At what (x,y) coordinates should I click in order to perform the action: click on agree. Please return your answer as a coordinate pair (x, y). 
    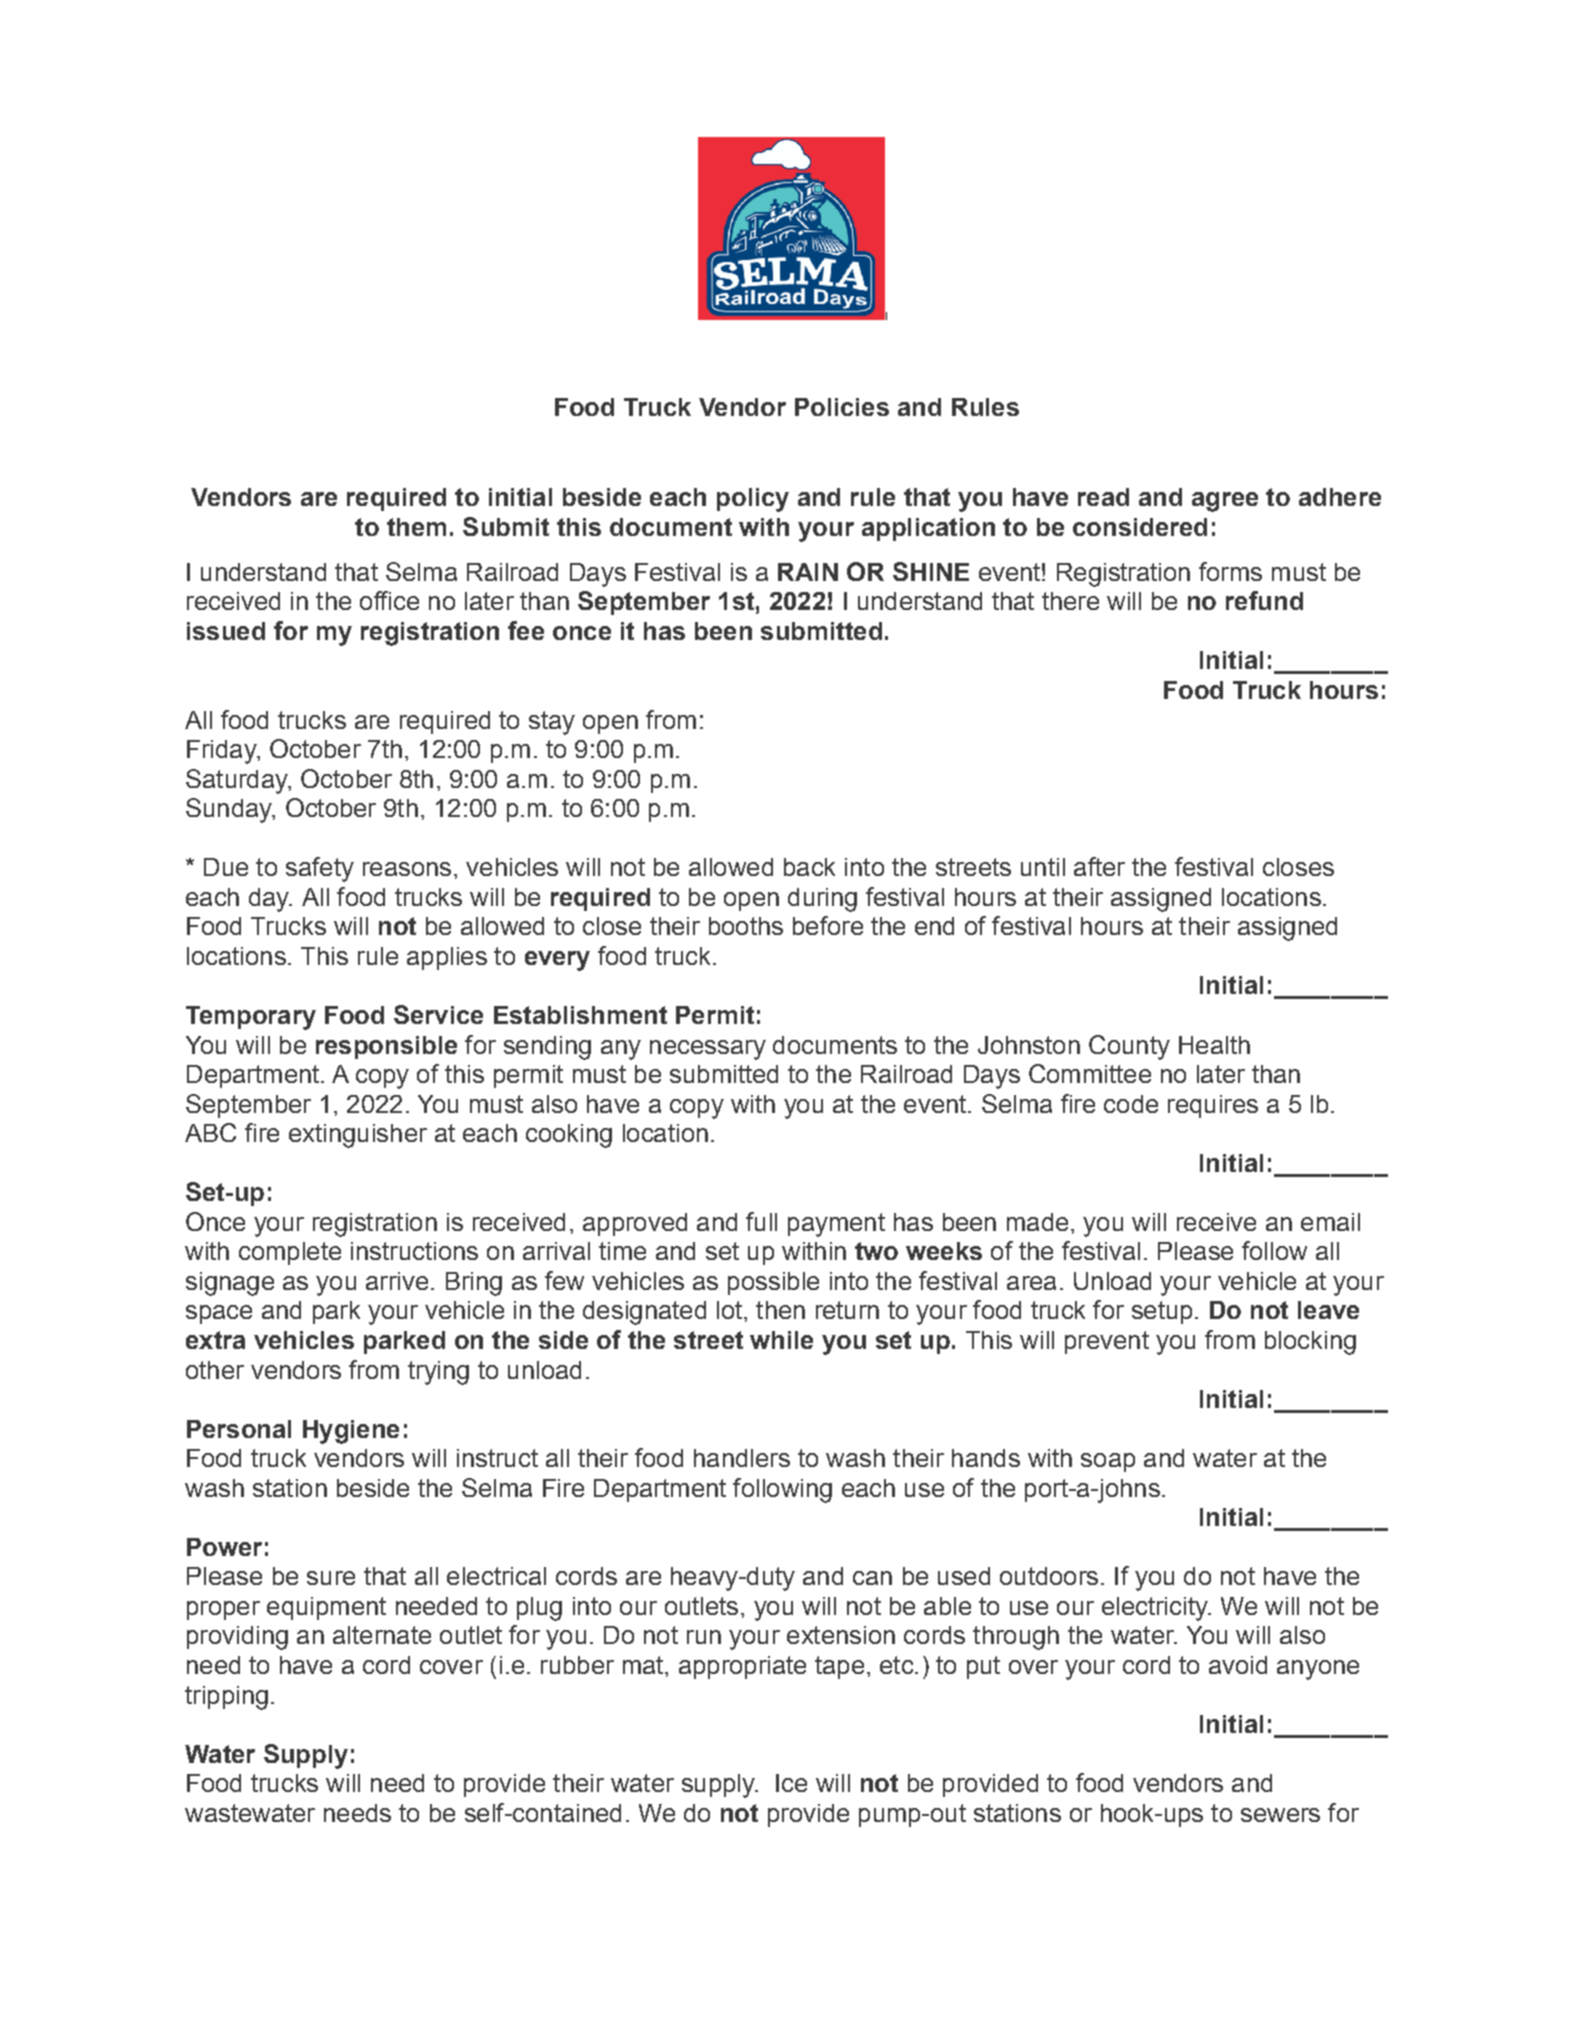
    Looking at the image, I should click on (1225, 502).
